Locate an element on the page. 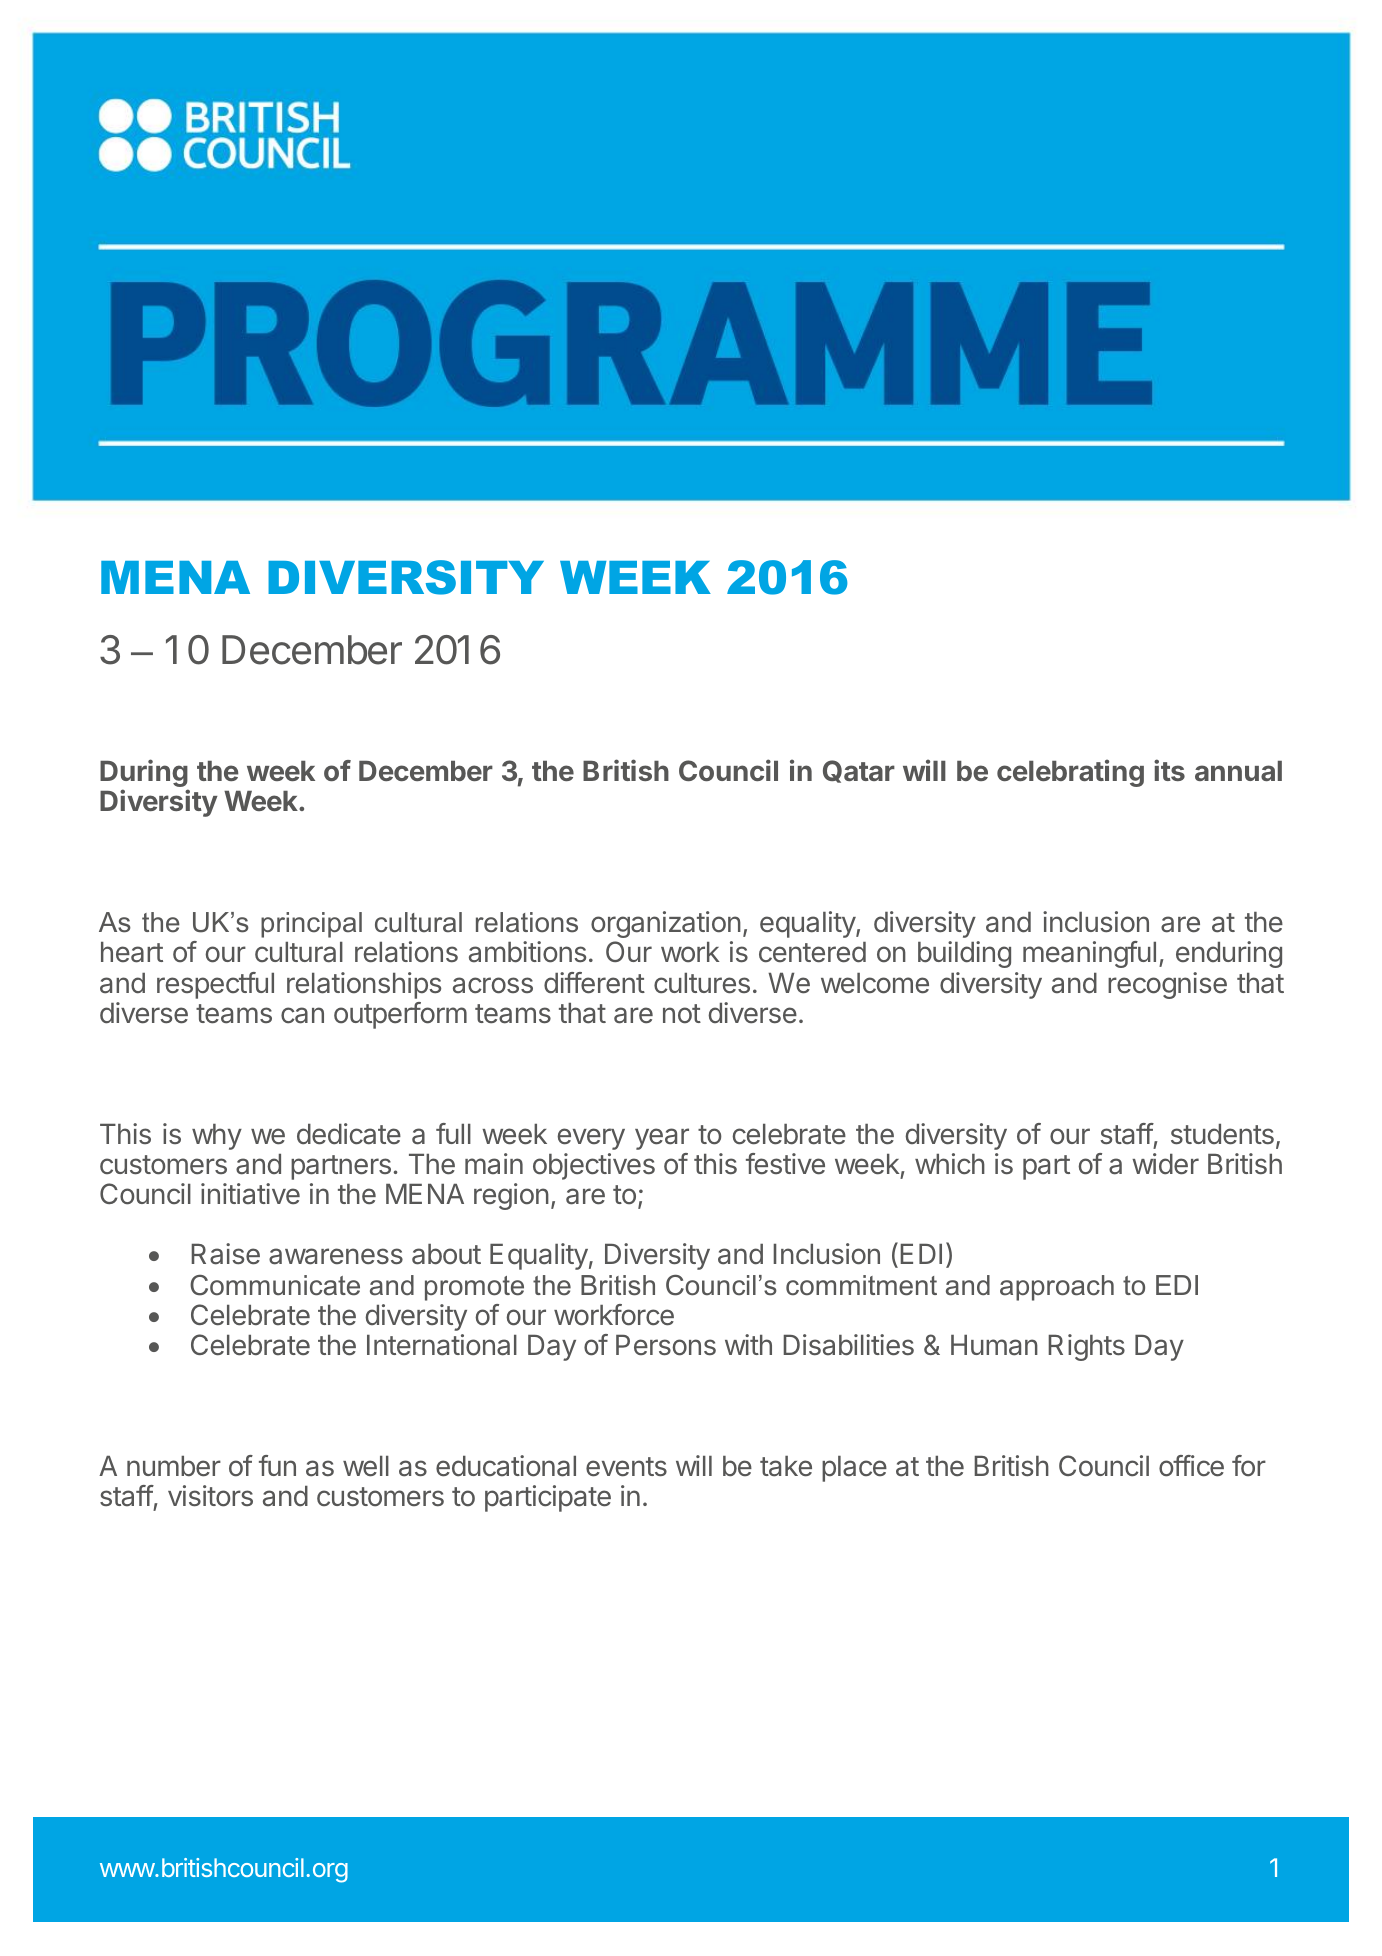  Raise is located at coordinates (225, 1254).
